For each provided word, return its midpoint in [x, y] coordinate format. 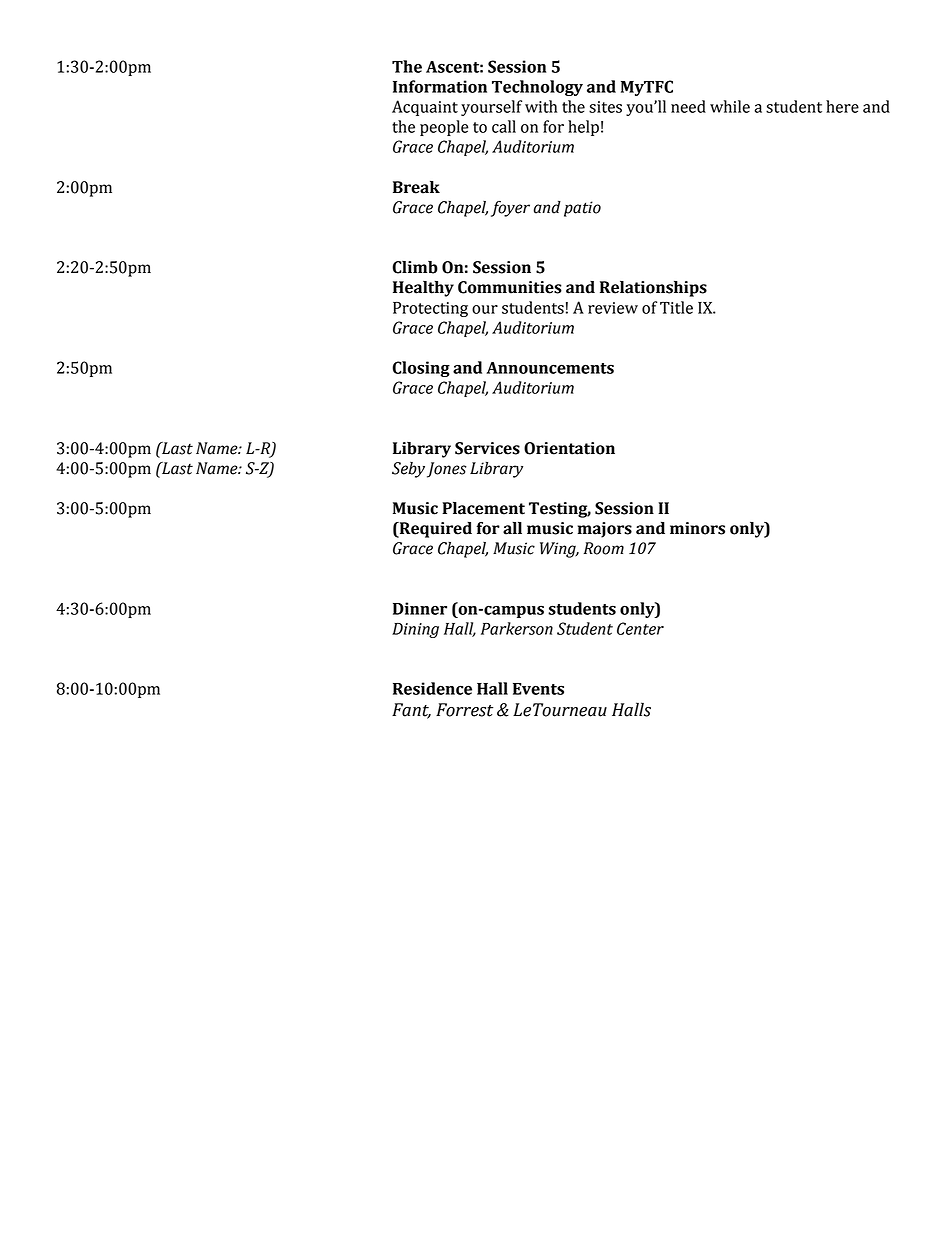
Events [538, 689]
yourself [491, 108]
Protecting [430, 309]
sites [605, 107]
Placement [483, 508]
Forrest [464, 710]
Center [640, 628]
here [842, 106]
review [613, 308]
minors [697, 528]
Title [676, 307]
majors [605, 530]
